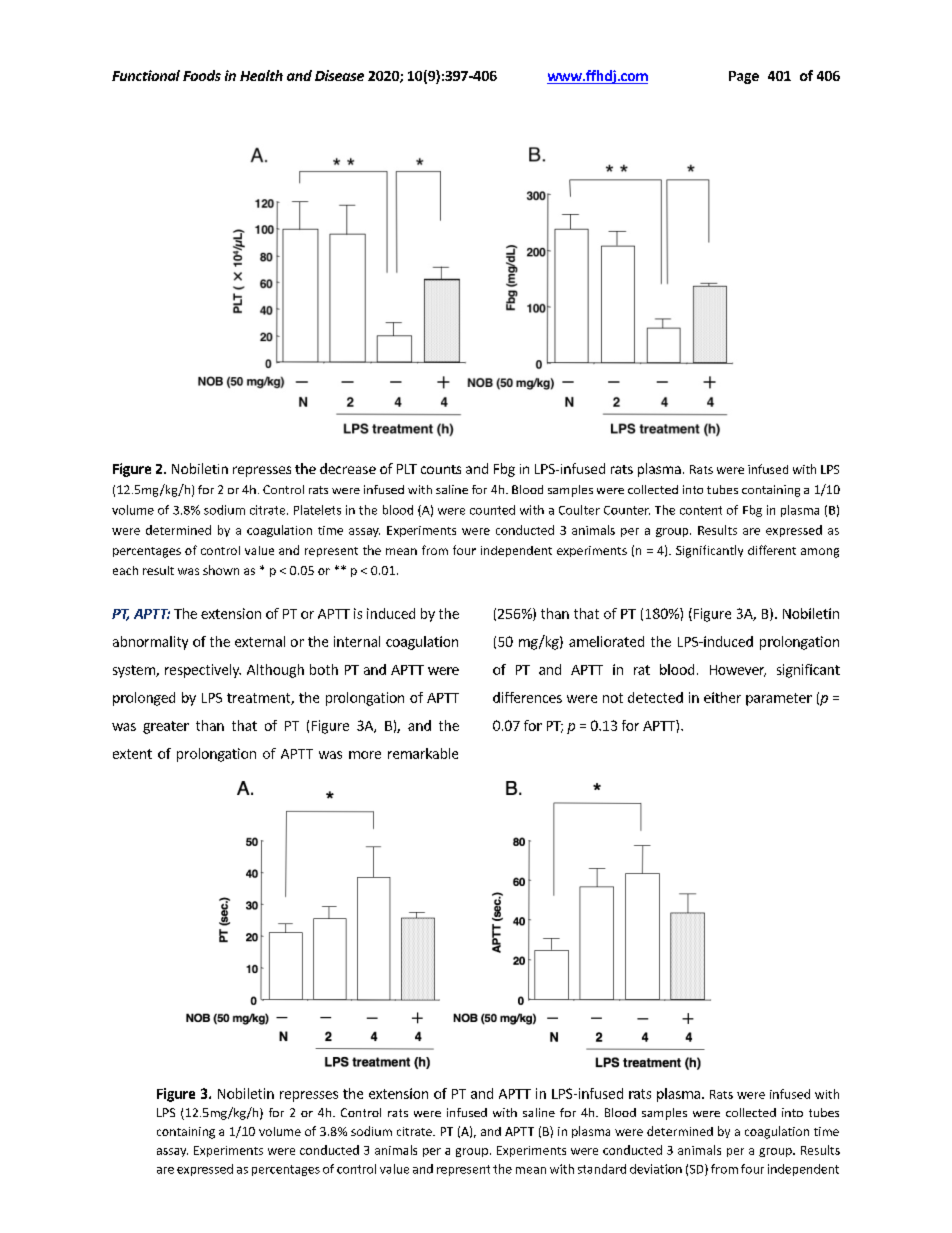 This page has height=1233, width=952. Describe the element at coordinates (602, 1169) in the page. I see `standard` at that location.
